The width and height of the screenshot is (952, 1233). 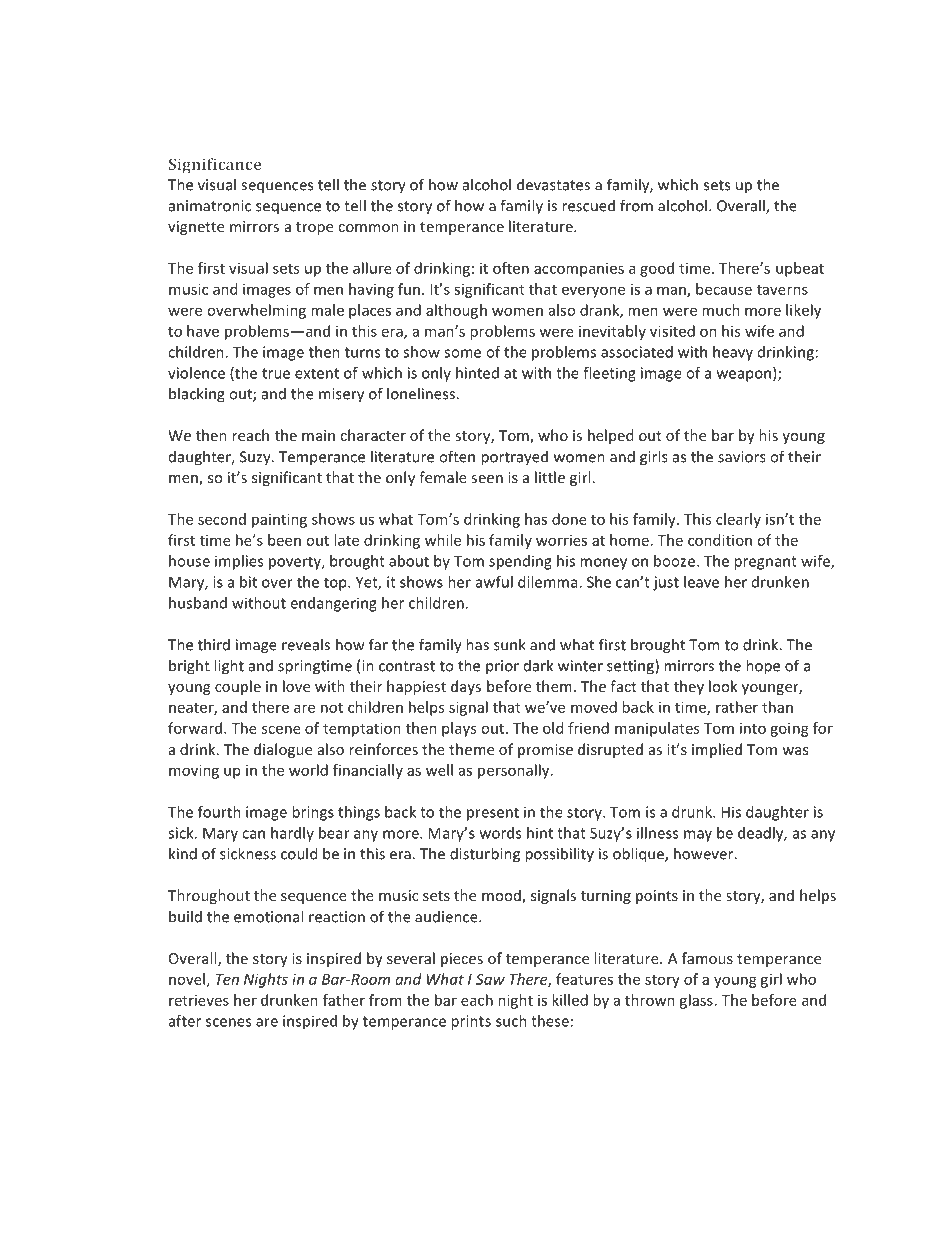 I want to click on upbeat, so click(x=800, y=269).
